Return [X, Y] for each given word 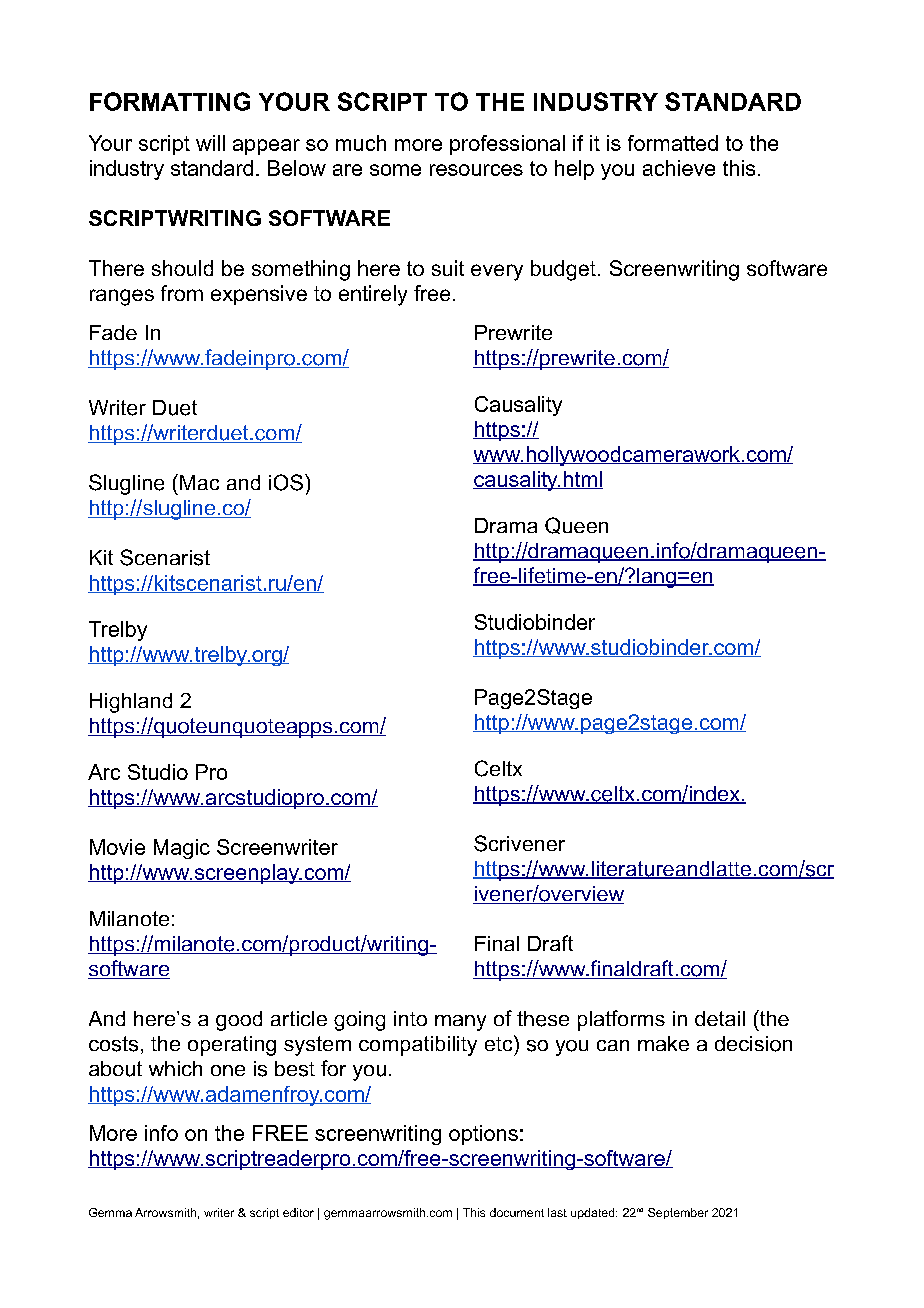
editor [298, 1212]
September [678, 1213]
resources [476, 170]
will [210, 143]
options [483, 1135]
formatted [673, 143]
